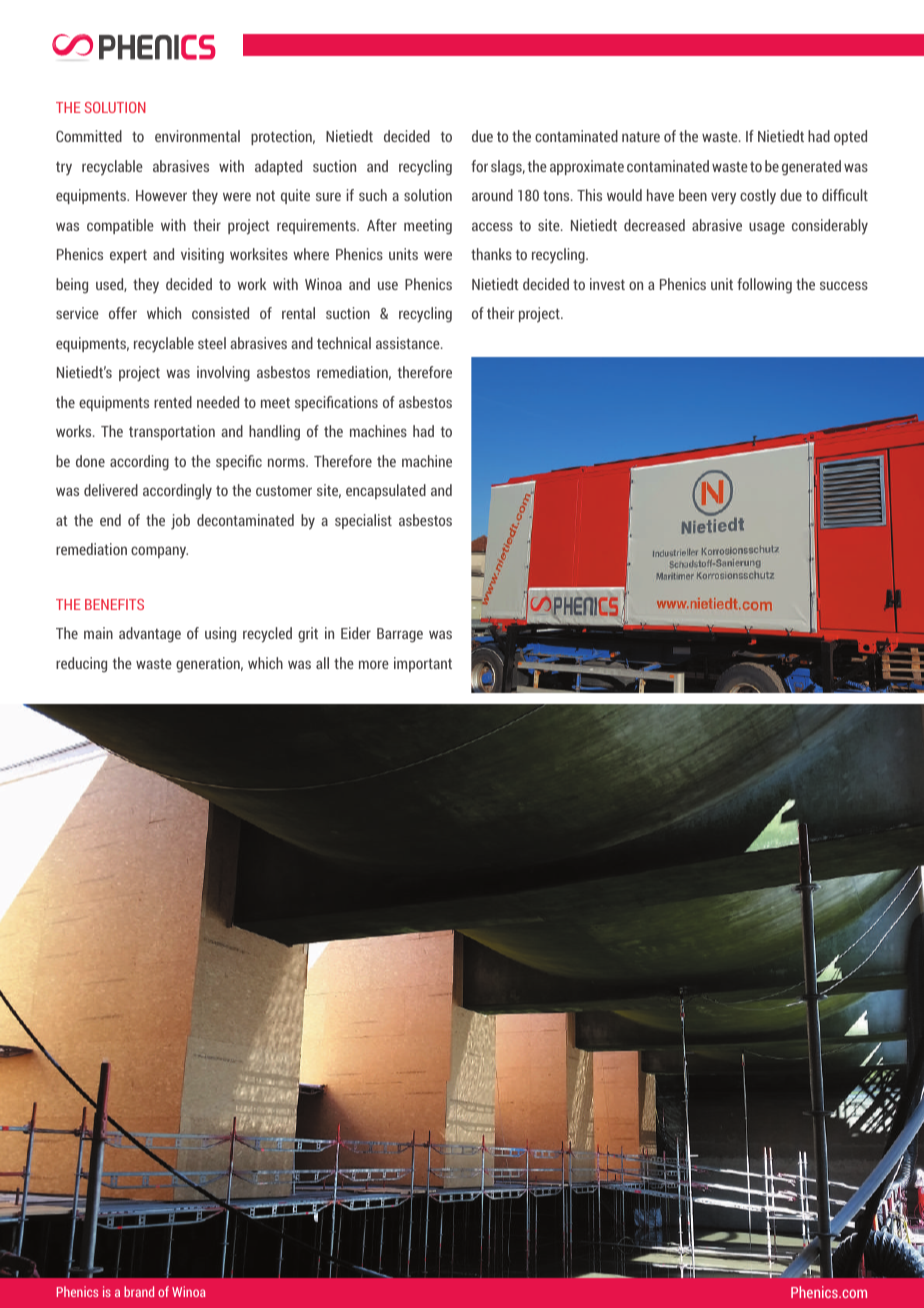  I want to click on around, so click(492, 195).
